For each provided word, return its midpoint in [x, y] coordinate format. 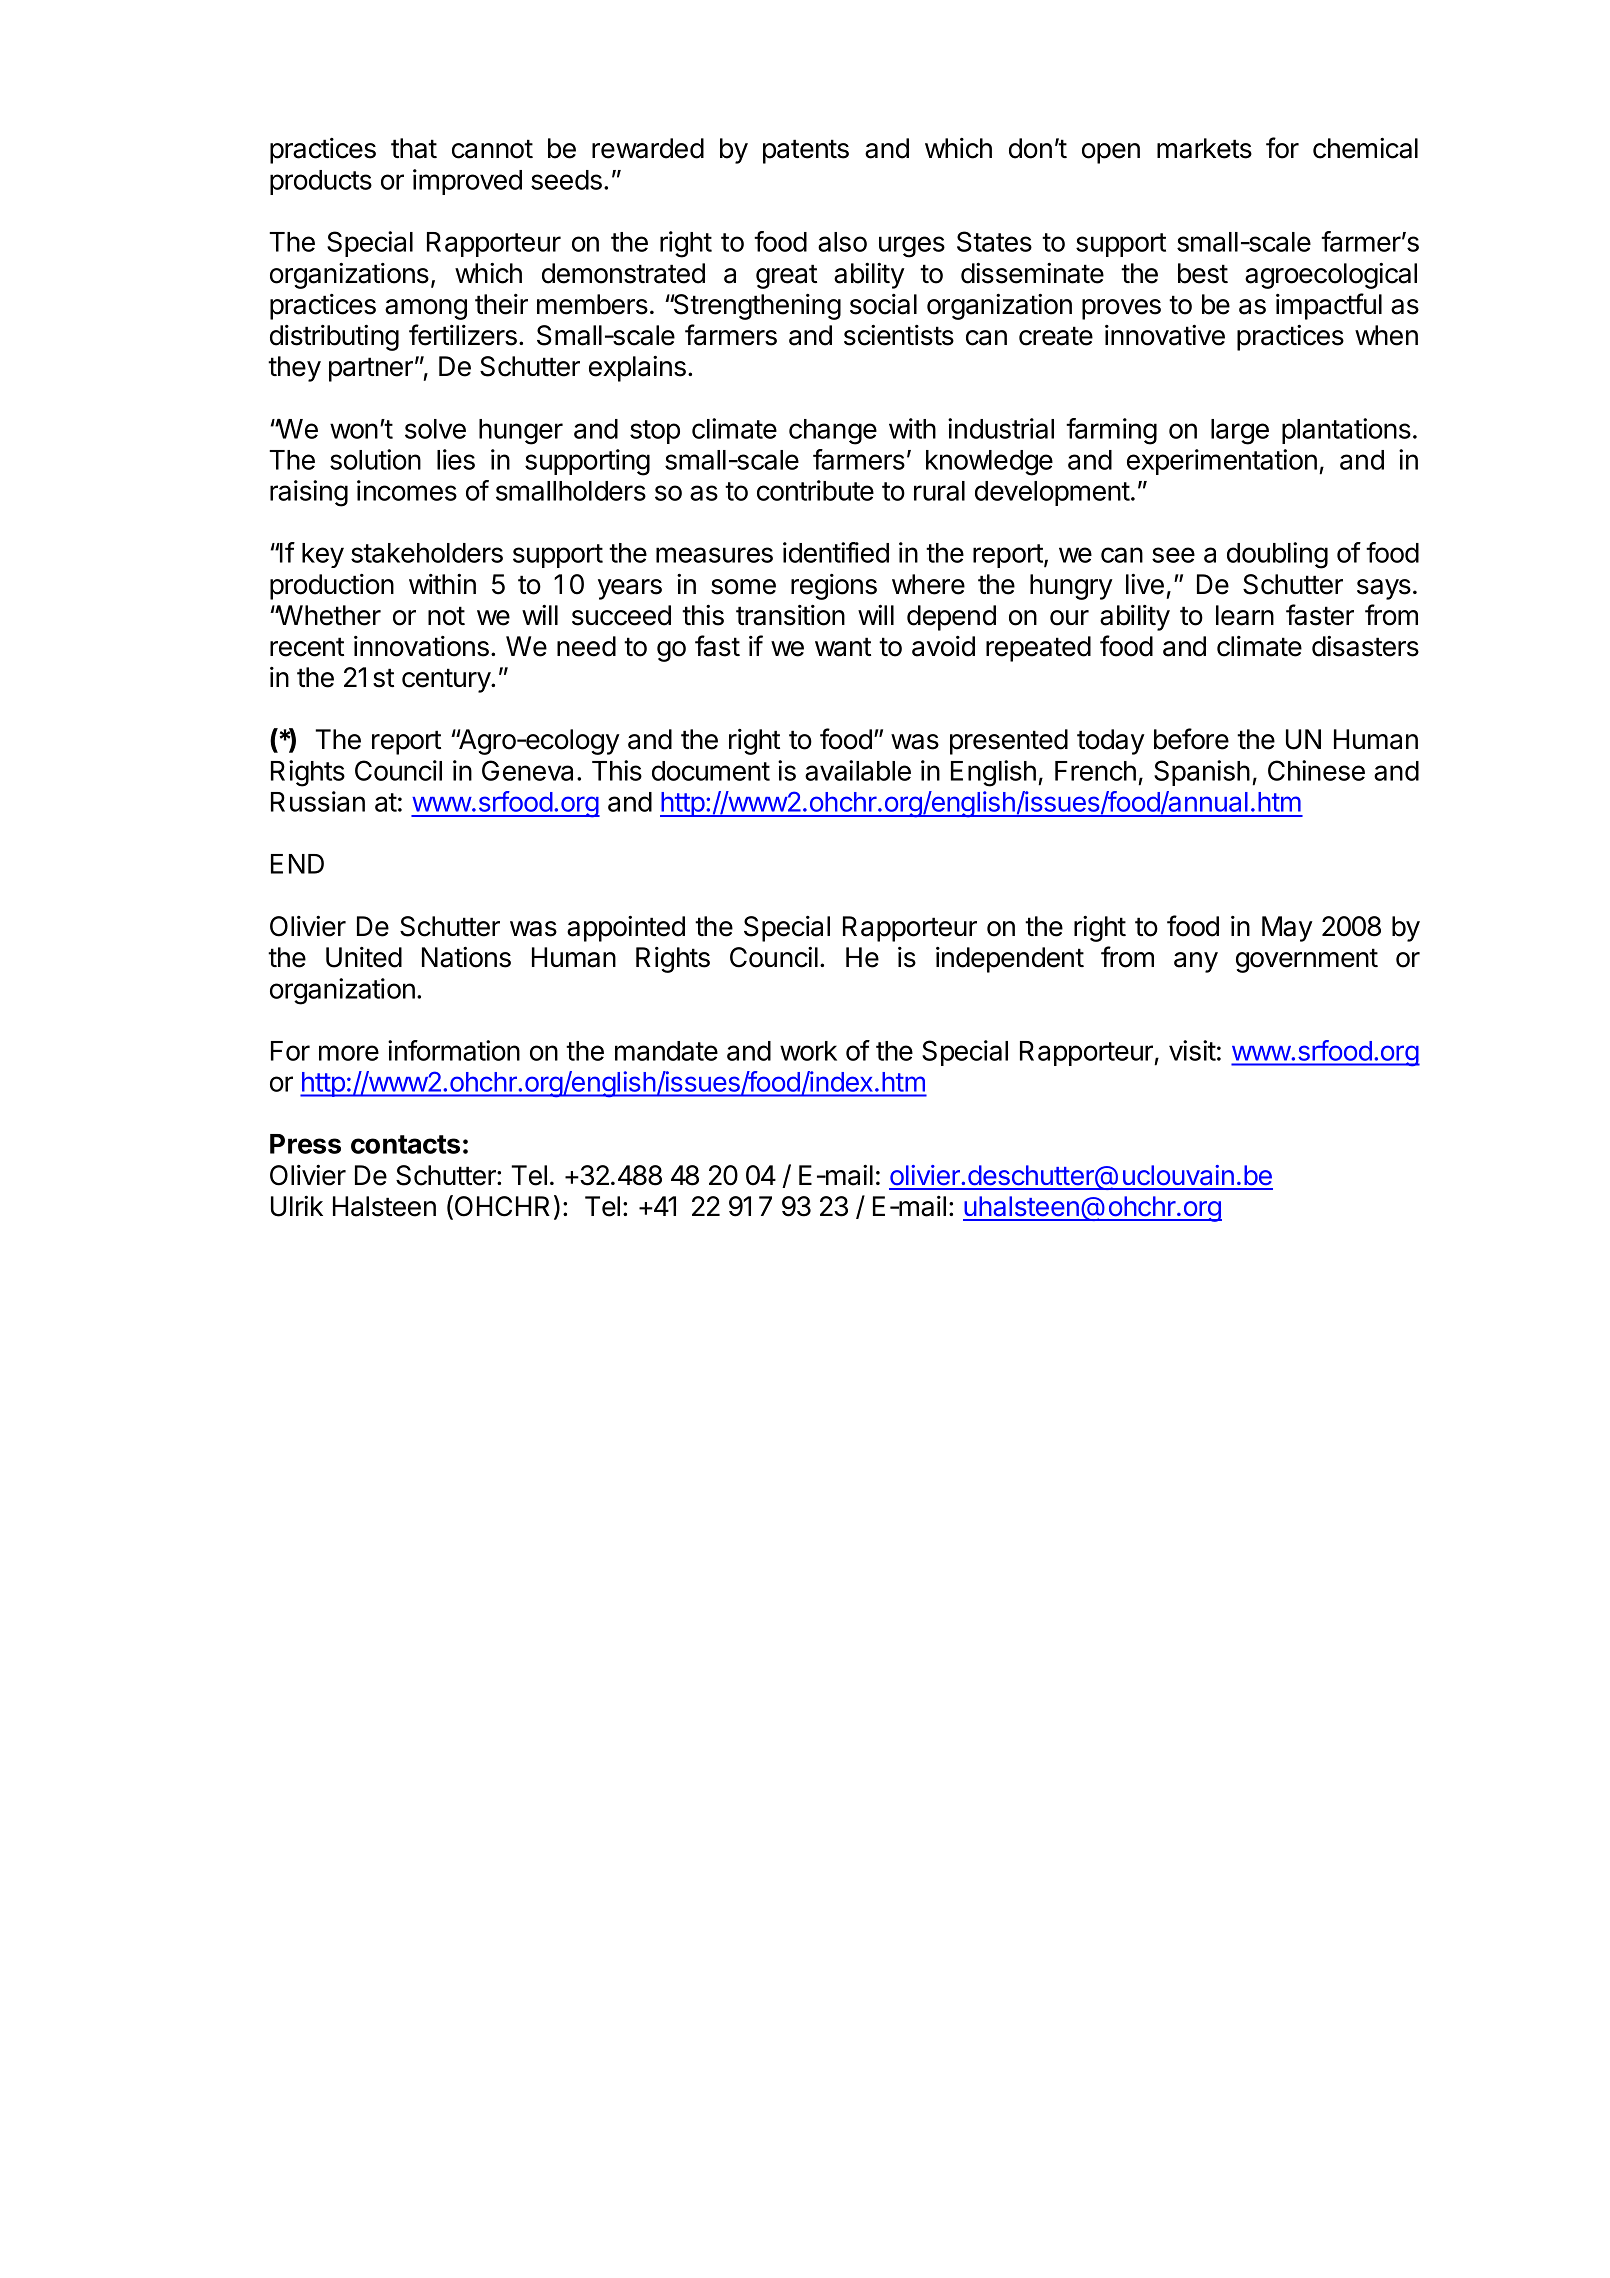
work [808, 1051]
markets [1204, 148]
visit [1192, 1050]
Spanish [1202, 773]
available [858, 770]
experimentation [1222, 462]
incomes [407, 490]
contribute [815, 490]
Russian [318, 801]
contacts [405, 1144]
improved [467, 182]
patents [806, 151]
